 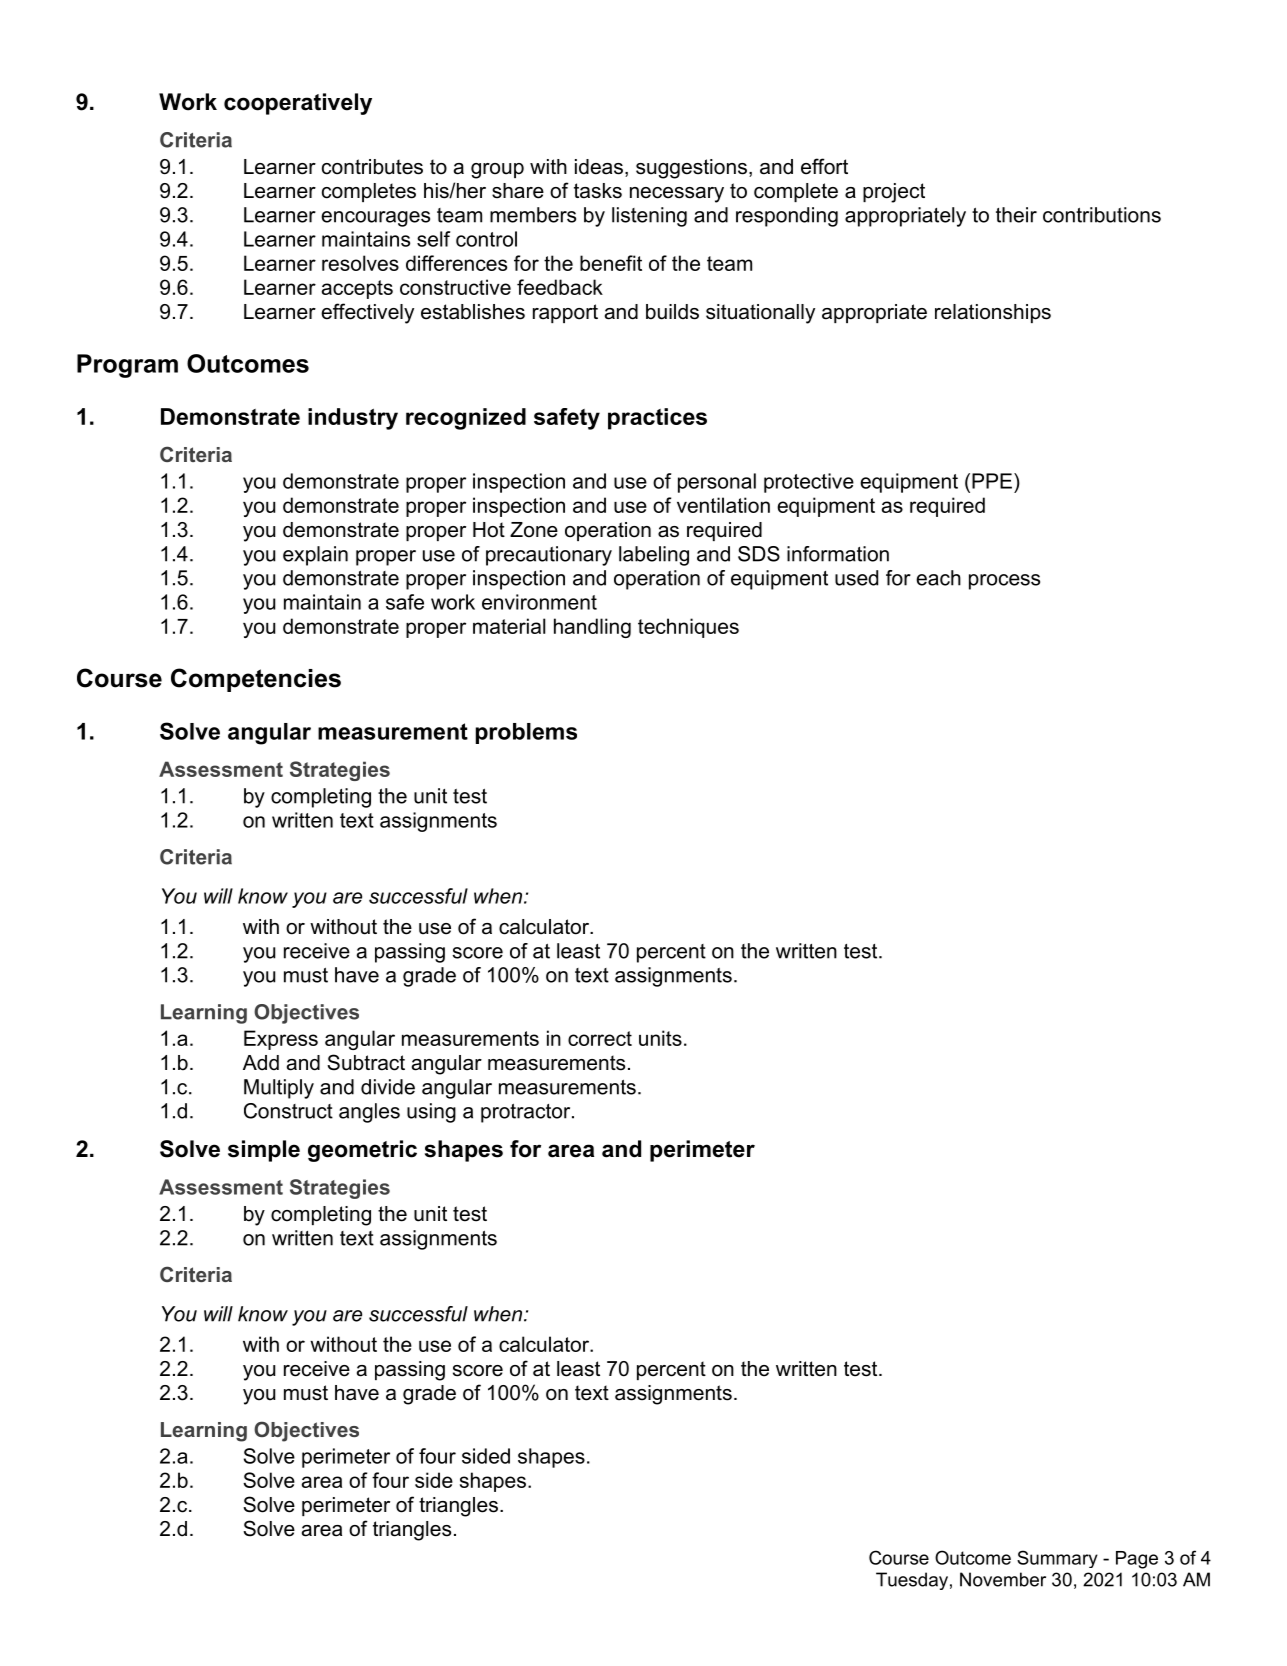 I want to click on cooperatively, so click(x=298, y=104).
